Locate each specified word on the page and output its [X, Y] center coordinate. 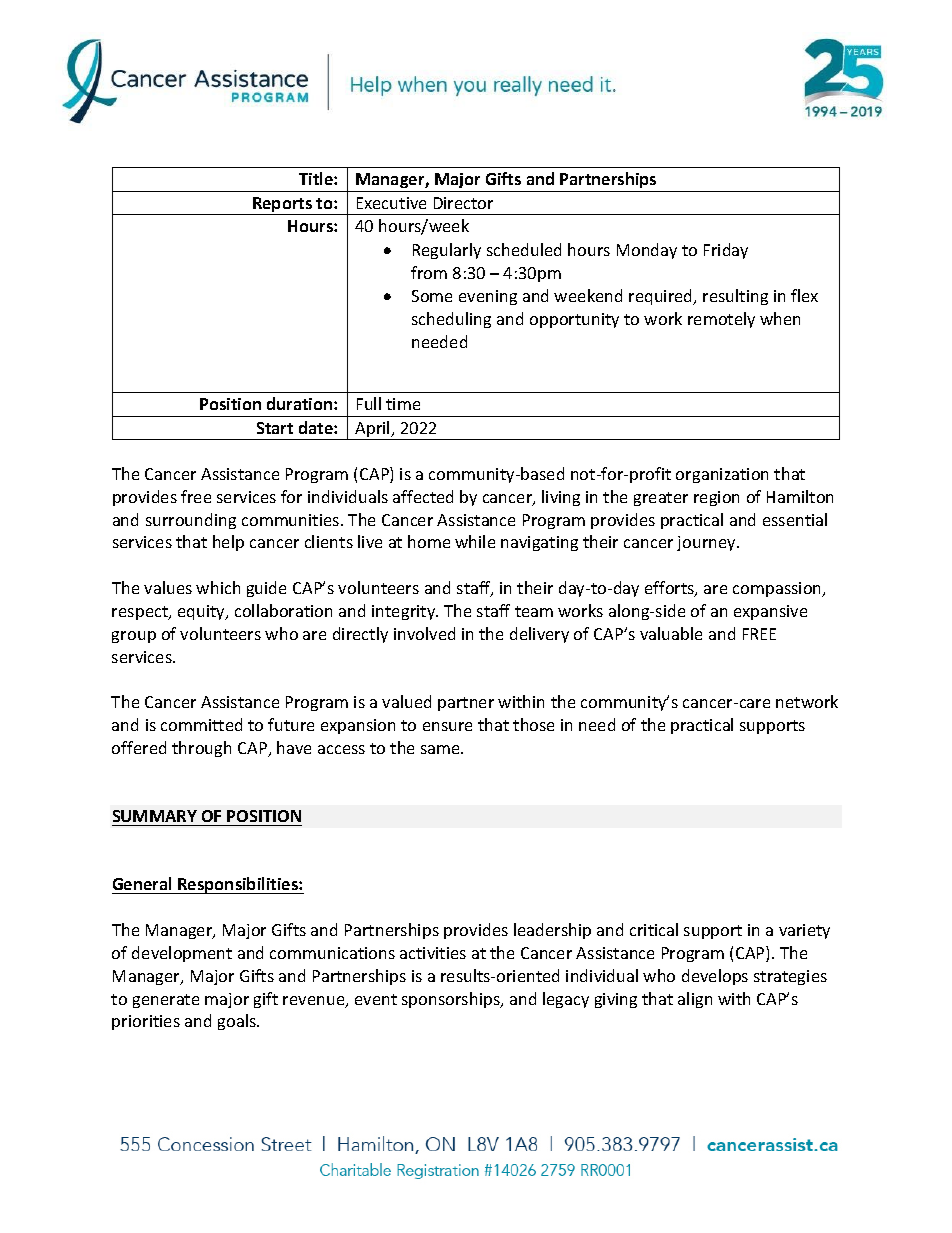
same [441, 749]
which [218, 587]
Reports [283, 206]
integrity [405, 612]
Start [275, 428]
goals [238, 1022]
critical [654, 929]
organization [722, 475]
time [403, 404]
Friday [726, 251]
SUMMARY [155, 816]
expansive [770, 612]
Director [463, 203]
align [695, 1000]
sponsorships [452, 1000]
